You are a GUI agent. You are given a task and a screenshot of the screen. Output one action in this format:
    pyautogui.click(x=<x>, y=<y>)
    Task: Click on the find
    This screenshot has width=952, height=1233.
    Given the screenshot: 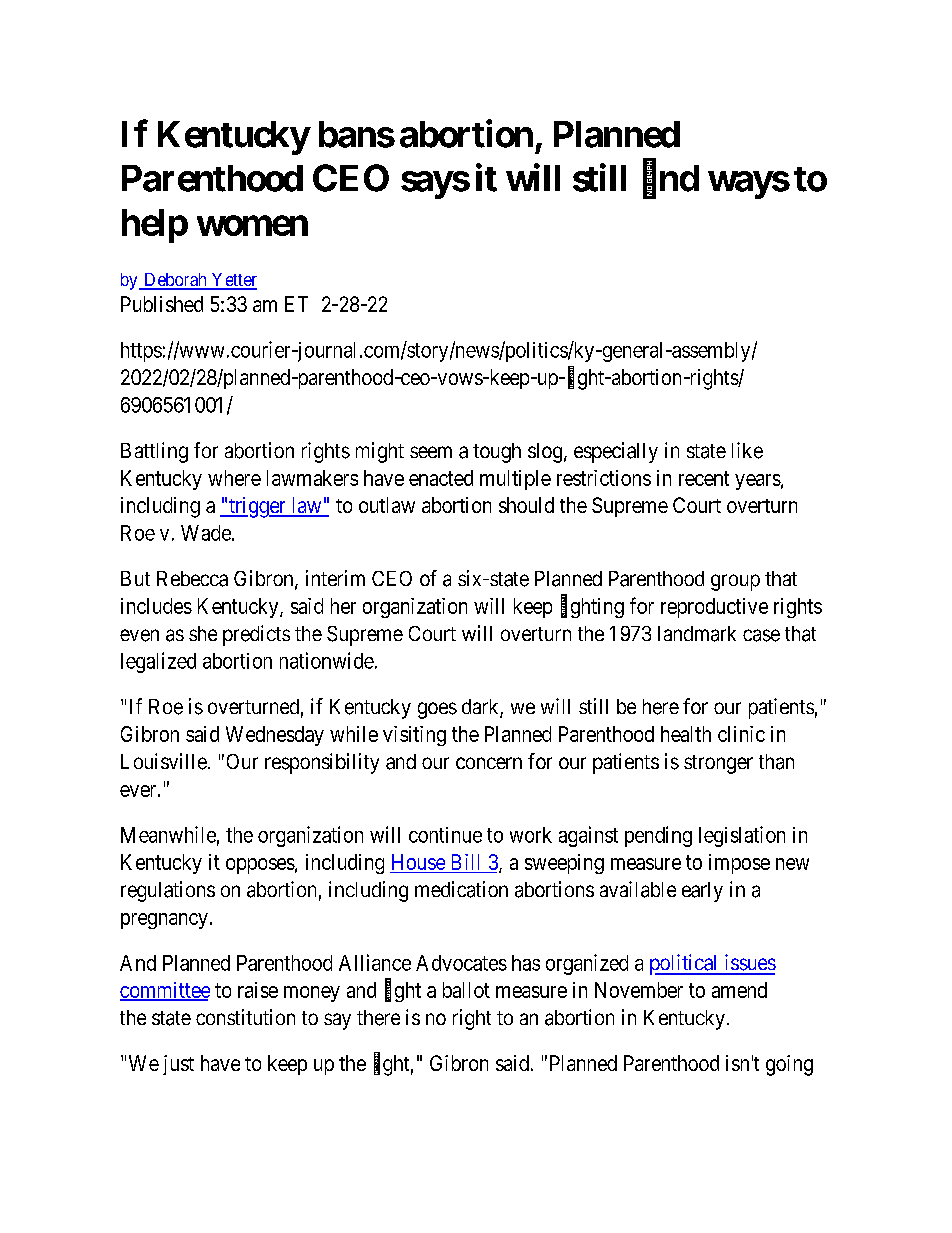 What is the action you would take?
    pyautogui.click(x=671, y=179)
